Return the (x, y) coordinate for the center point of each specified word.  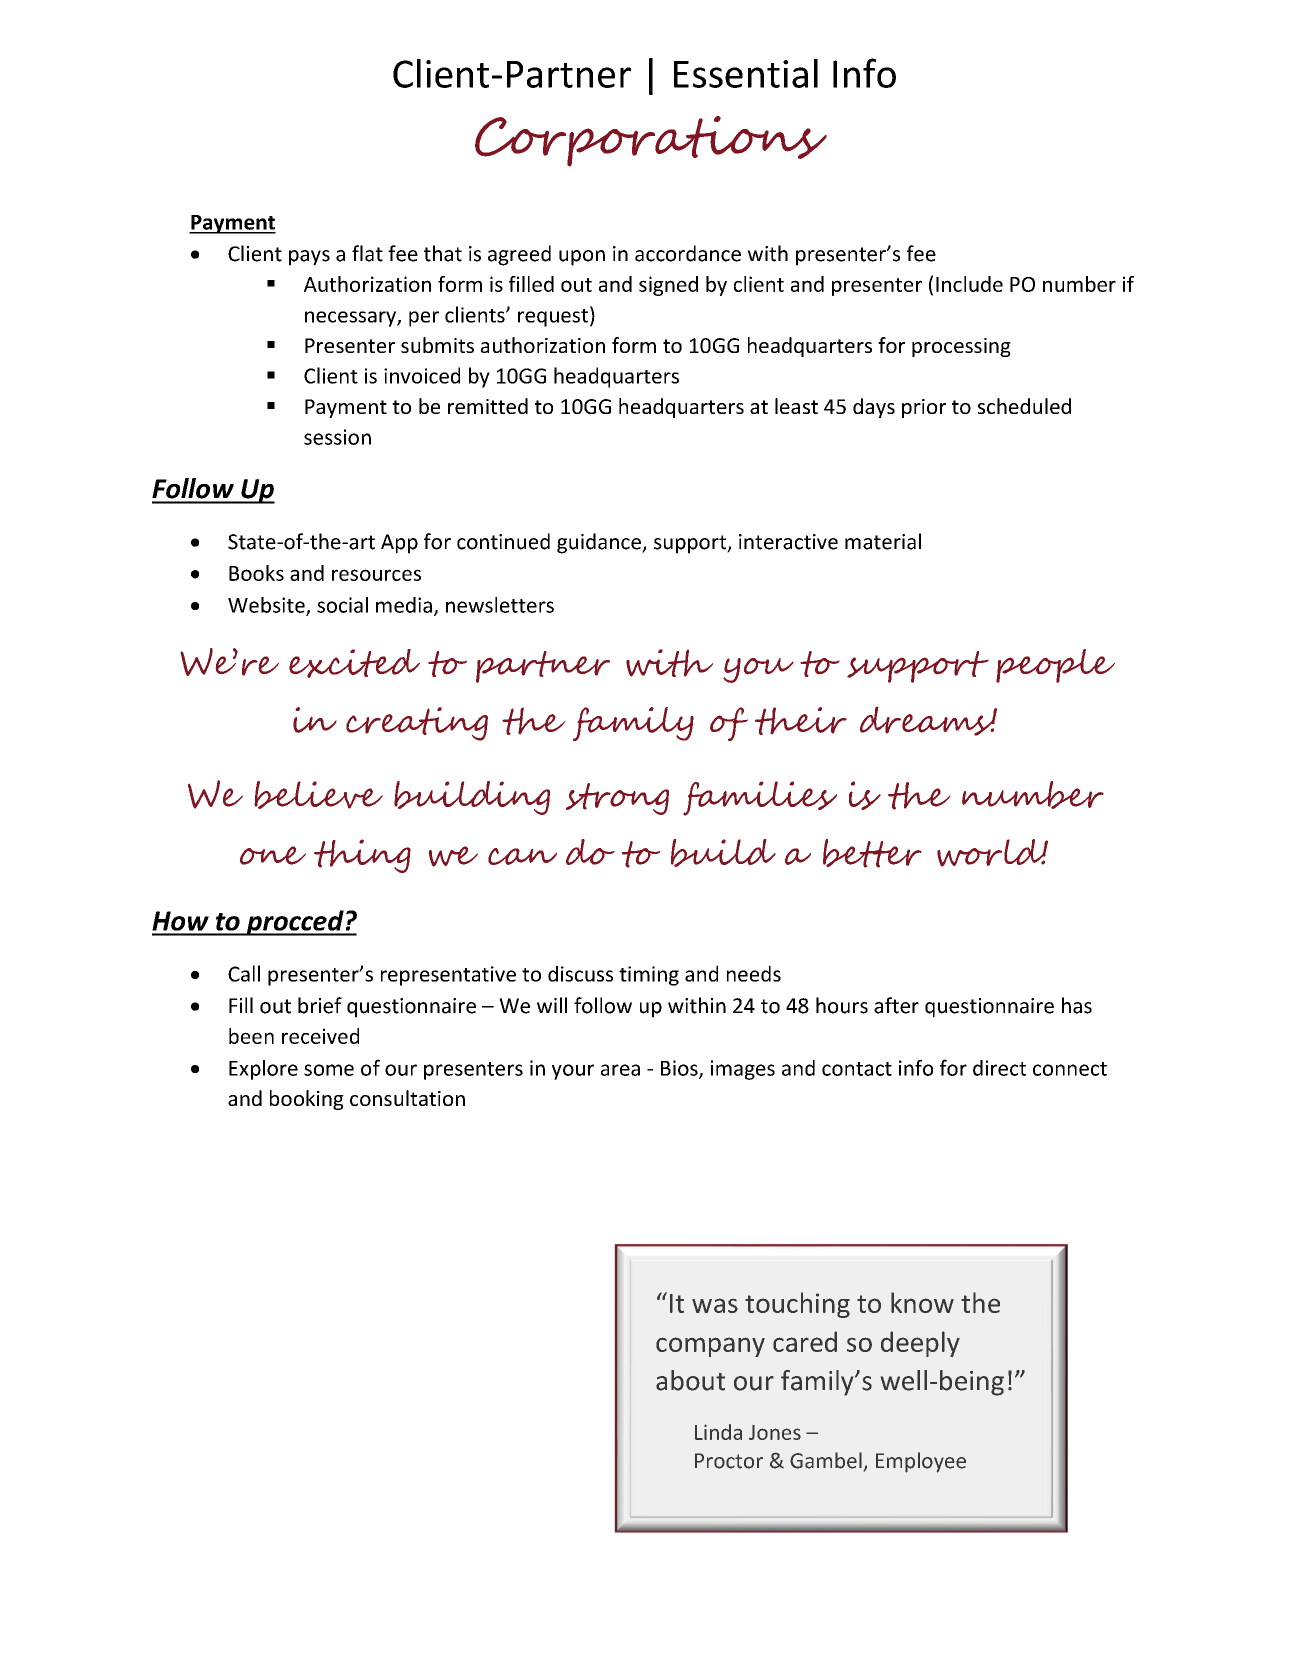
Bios (680, 1069)
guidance (600, 543)
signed (668, 286)
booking (307, 1100)
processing (961, 347)
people (1055, 666)
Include (969, 284)
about (690, 1380)
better (872, 853)
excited (354, 663)
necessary (351, 319)
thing (362, 856)
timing (649, 976)
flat (367, 253)
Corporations (651, 141)
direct (999, 1068)
